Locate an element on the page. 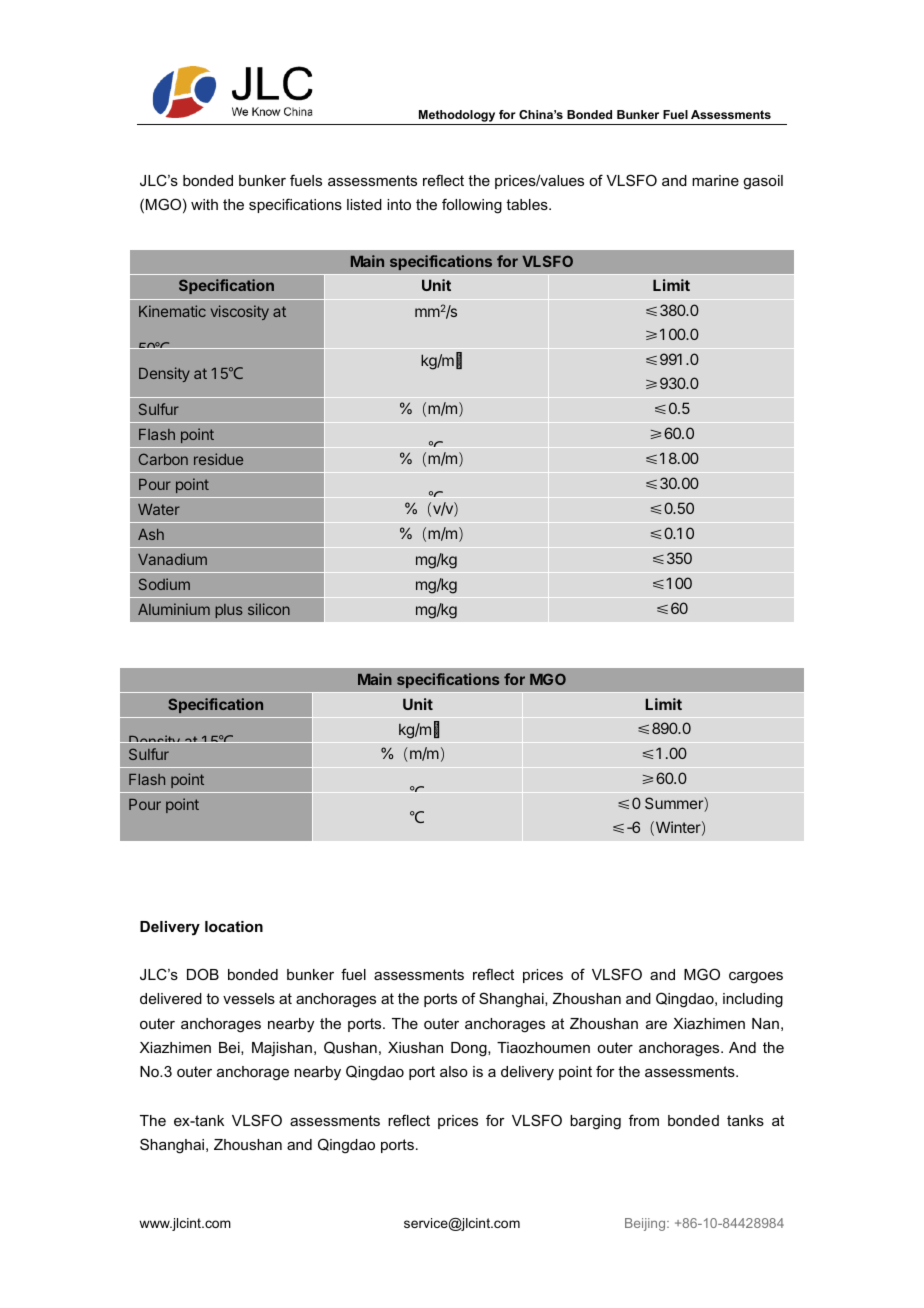  with is located at coordinates (204, 204).
